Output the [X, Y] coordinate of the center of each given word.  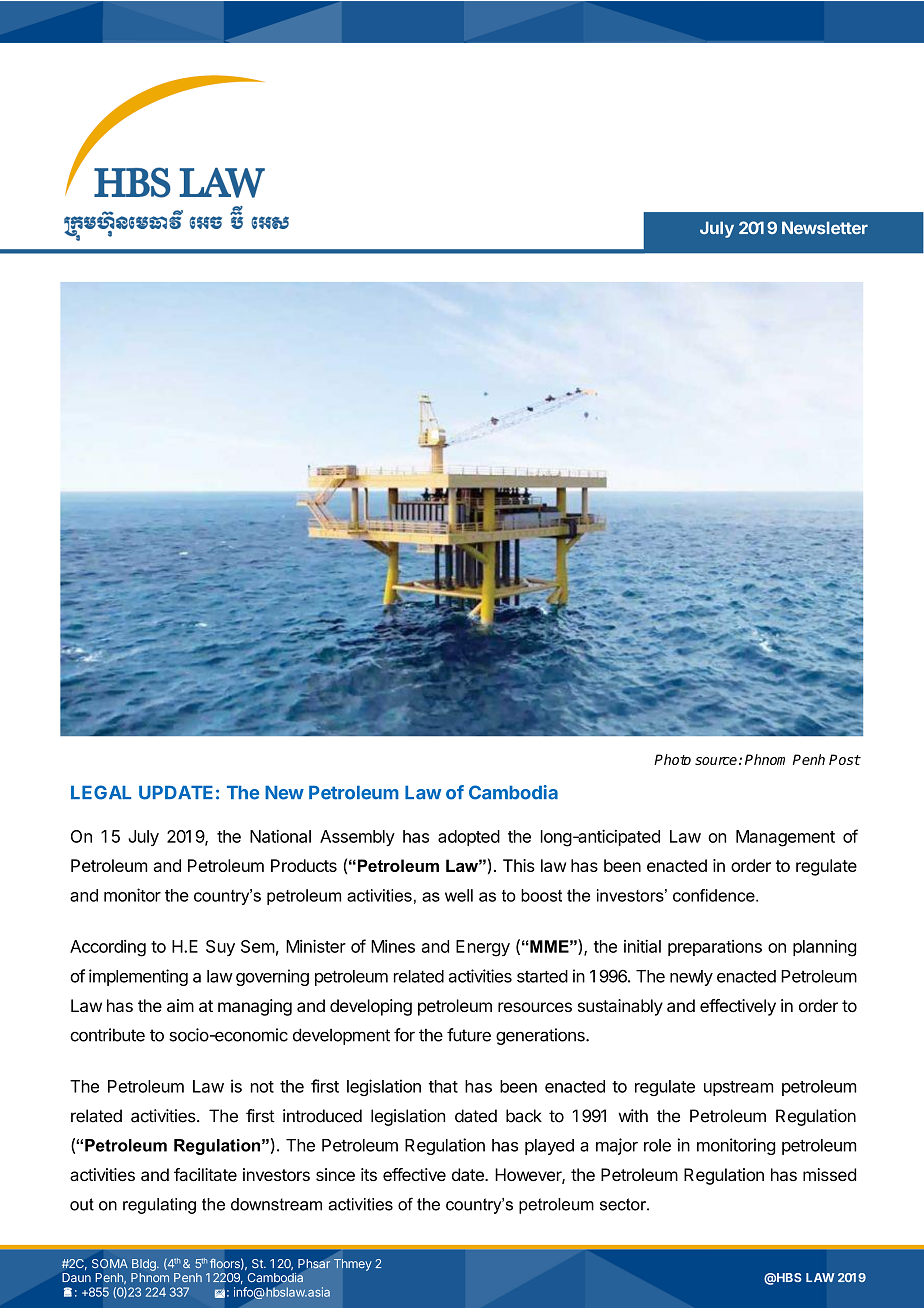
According [108, 948]
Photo [672, 759]
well [459, 895]
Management [785, 838]
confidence [715, 895]
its [369, 1174]
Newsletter [825, 227]
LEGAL [101, 792]
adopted [469, 838]
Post [845, 759]
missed [829, 1174]
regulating [159, 1206]
